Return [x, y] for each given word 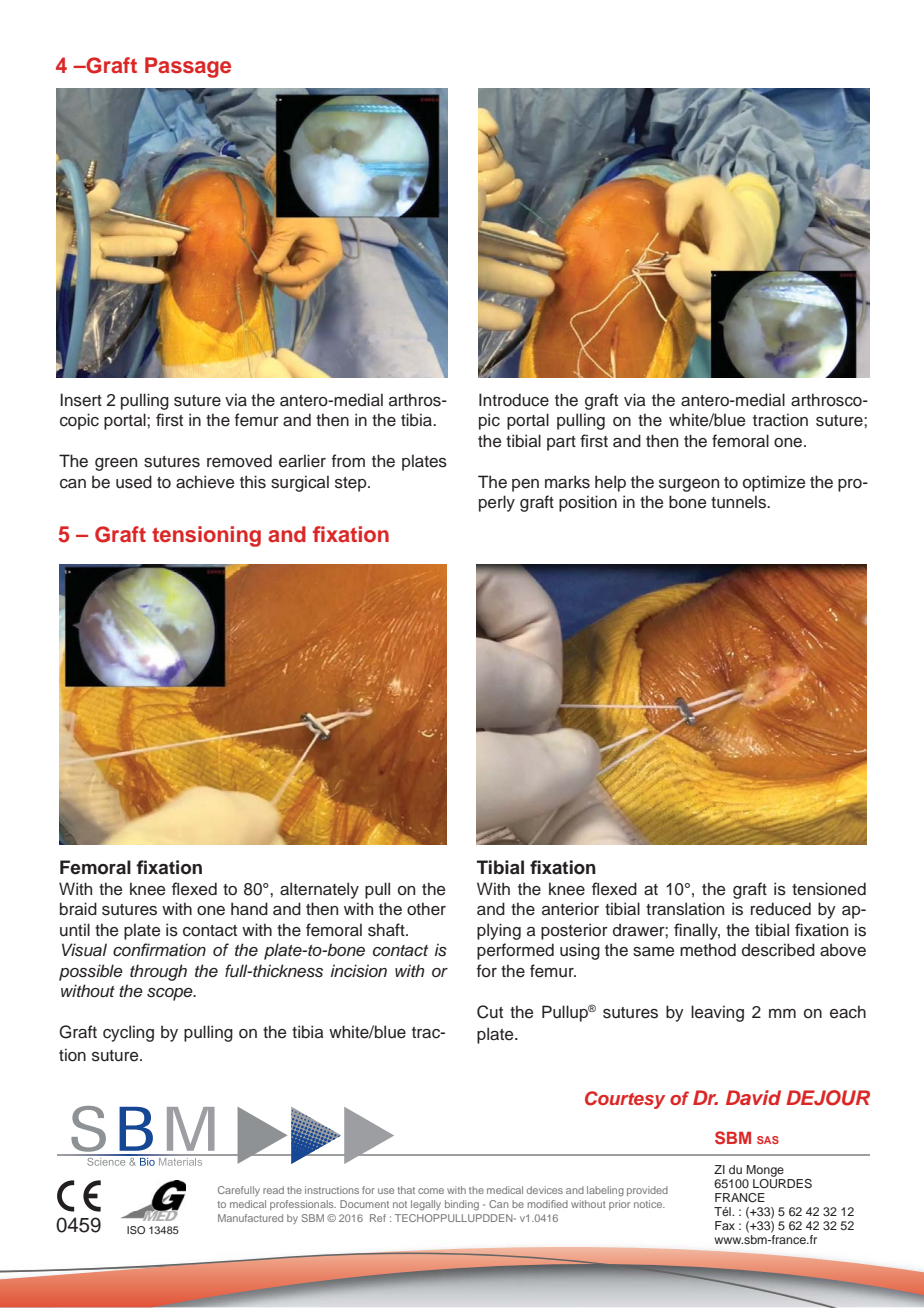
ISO [136, 1230]
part [561, 443]
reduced [781, 909]
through [158, 972]
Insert [81, 400]
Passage [188, 67]
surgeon [689, 485]
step [352, 484]
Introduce [514, 400]
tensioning [206, 536]
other [426, 909]
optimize [774, 483]
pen [525, 485]
